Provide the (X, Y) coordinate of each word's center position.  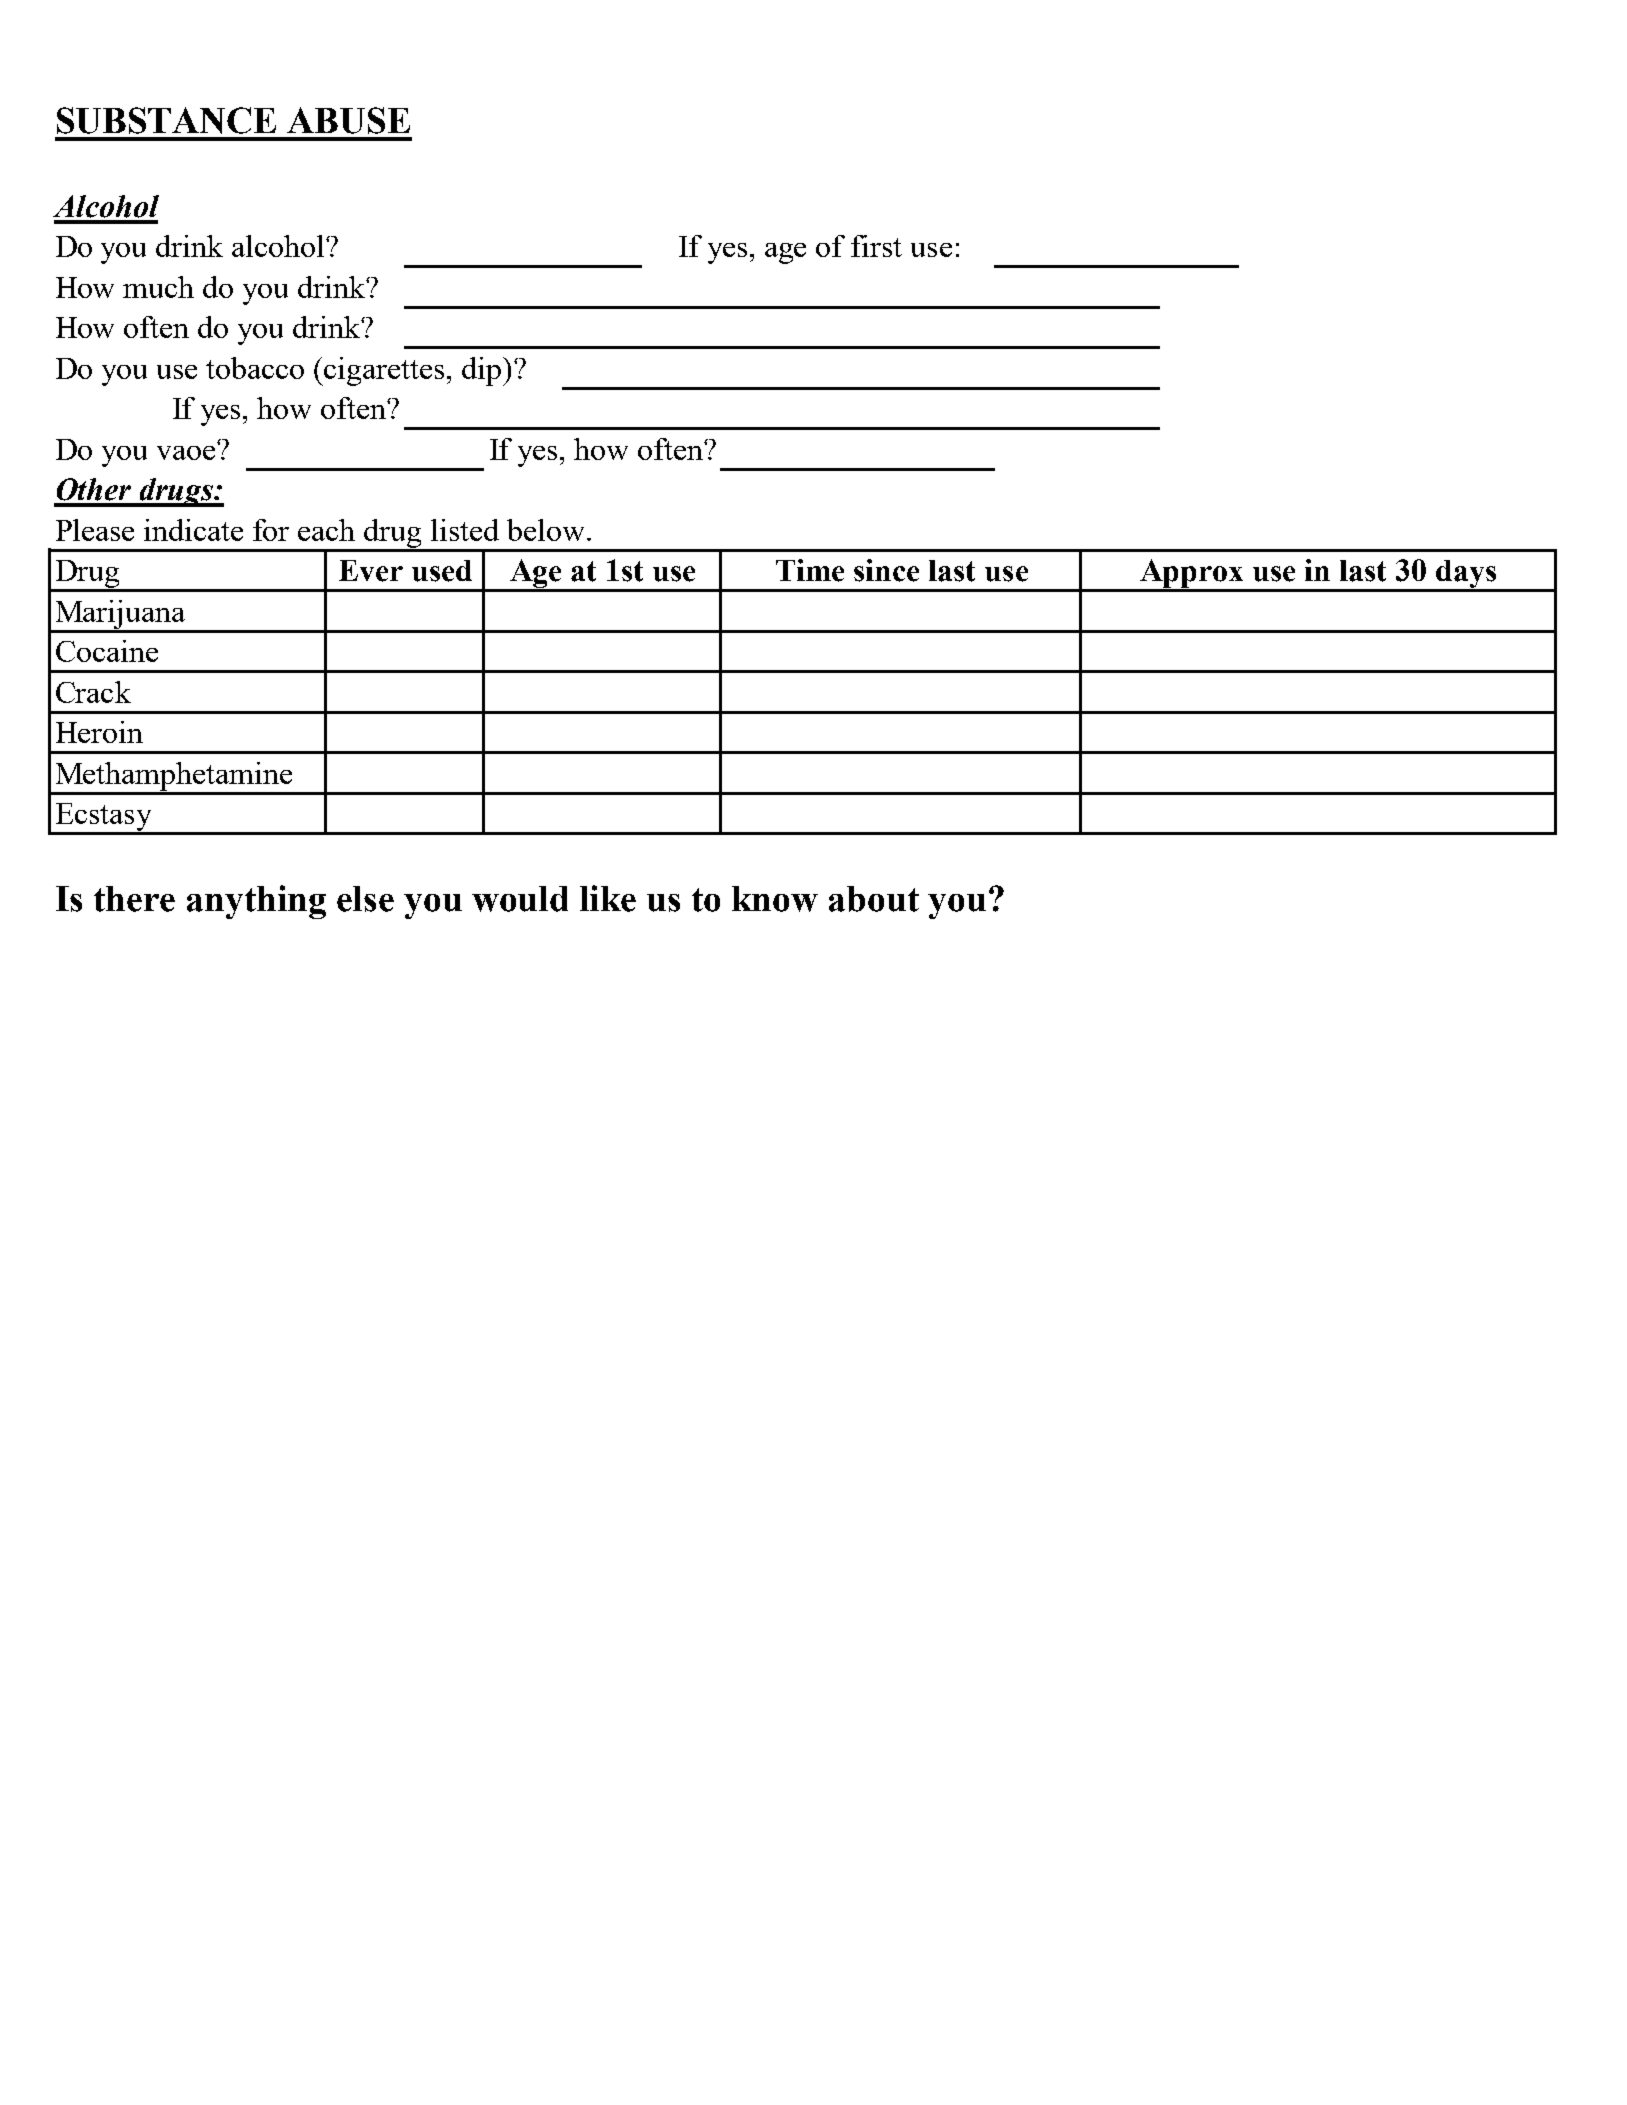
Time (810, 570)
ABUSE (348, 120)
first (876, 246)
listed (465, 530)
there (134, 899)
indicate (193, 530)
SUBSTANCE (166, 120)
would (520, 899)
